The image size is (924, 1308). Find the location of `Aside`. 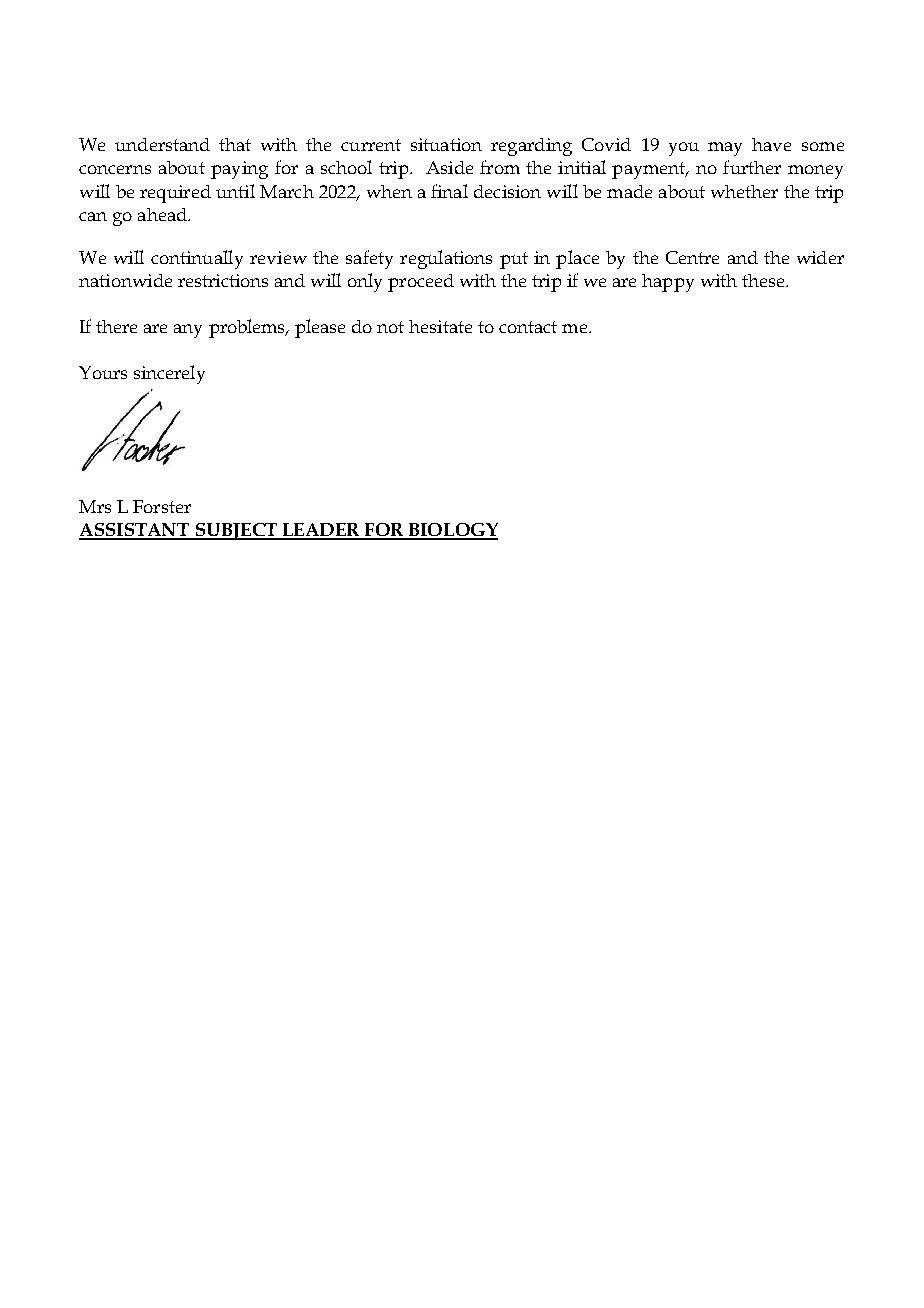

Aside is located at coordinates (449, 167).
